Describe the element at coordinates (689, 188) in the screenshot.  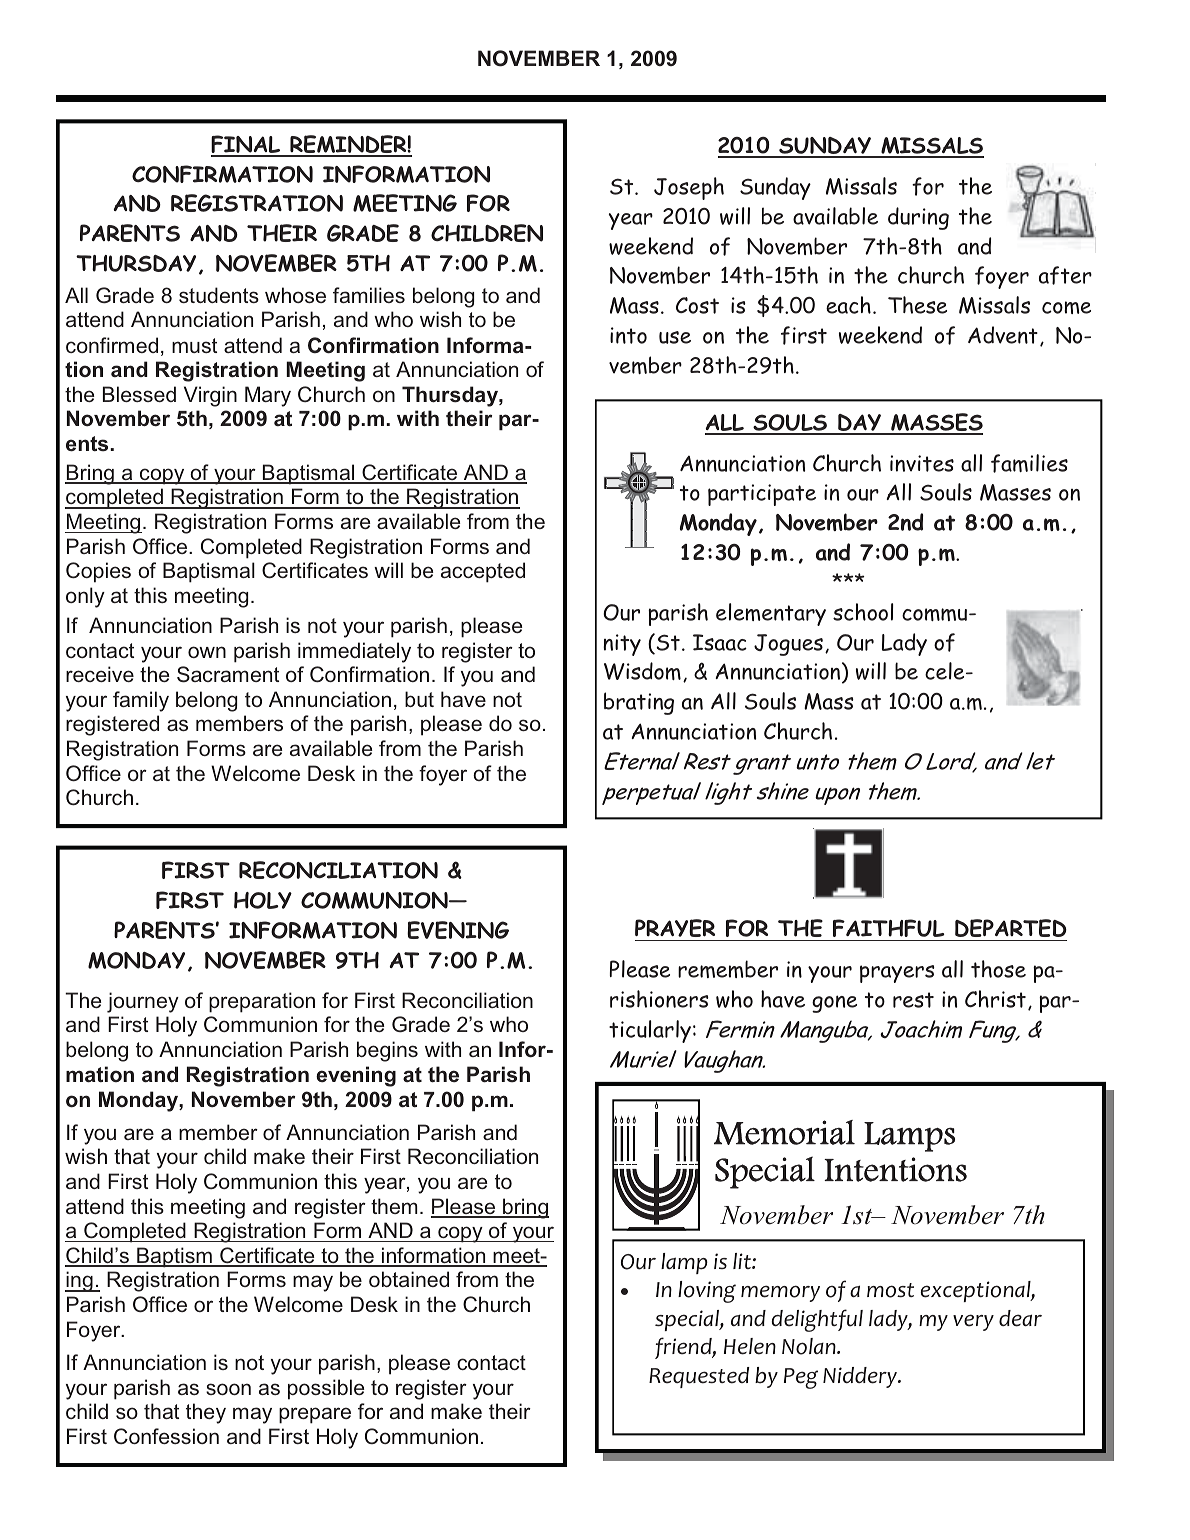
I see `Joseph` at that location.
